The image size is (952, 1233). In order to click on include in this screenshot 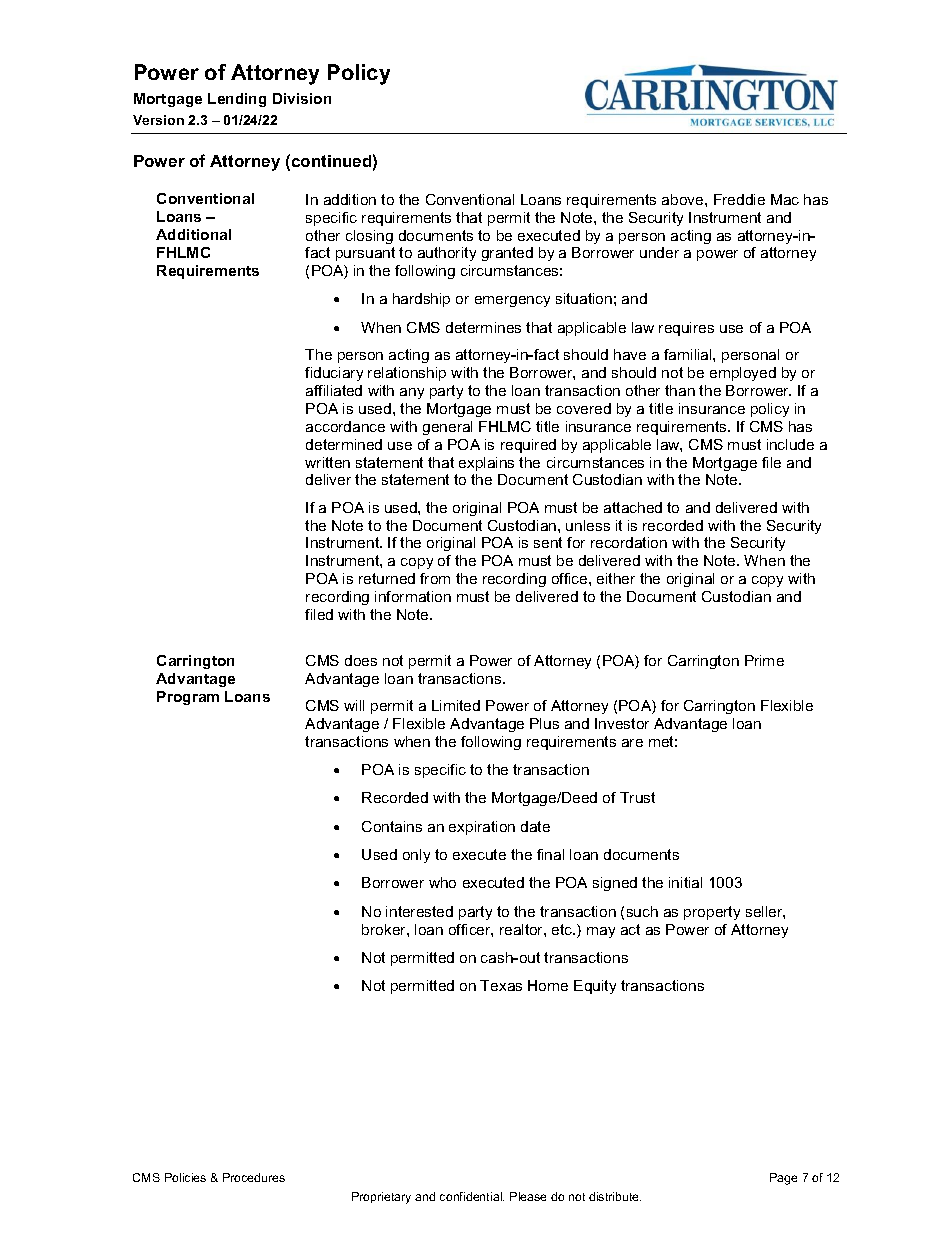, I will do `click(790, 444)`.
